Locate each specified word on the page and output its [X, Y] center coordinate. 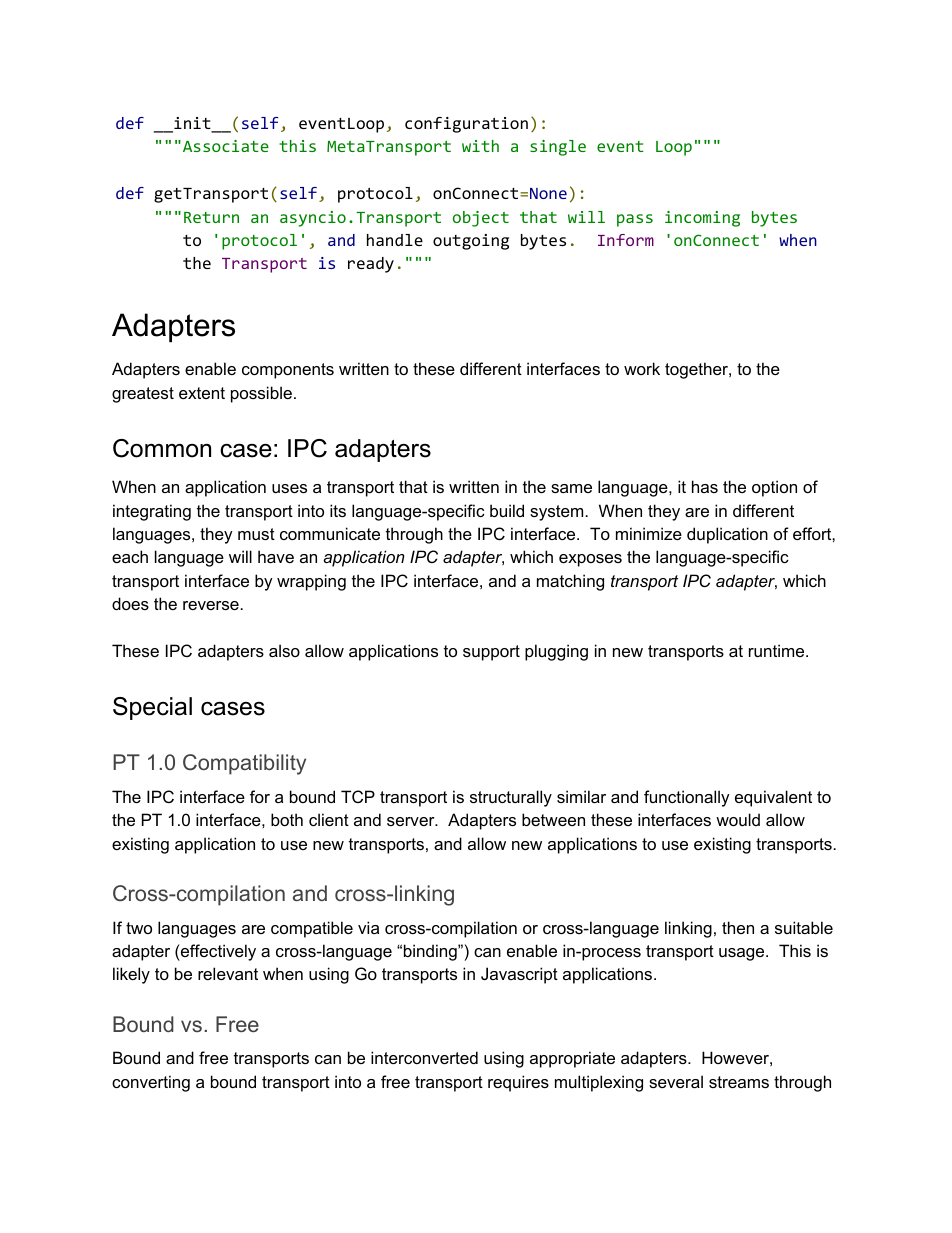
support [491, 653]
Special [152, 708]
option [774, 488]
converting [151, 1083]
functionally [687, 798]
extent [202, 393]
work [642, 368]
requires [518, 1083]
